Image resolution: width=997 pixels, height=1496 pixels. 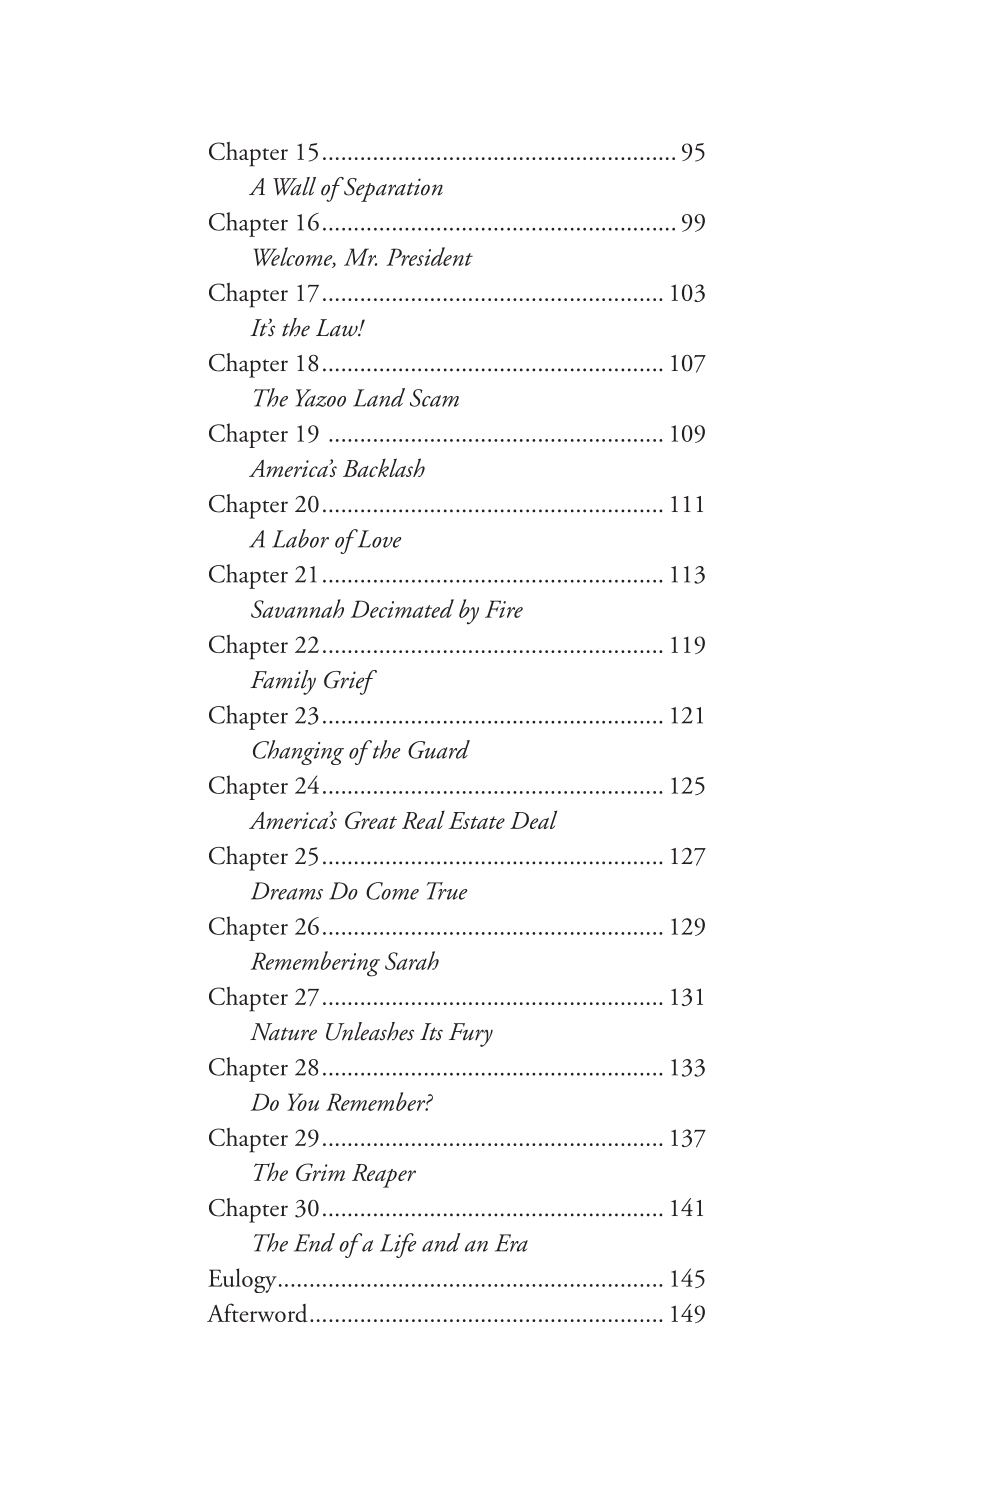 I want to click on President, so click(x=429, y=256).
